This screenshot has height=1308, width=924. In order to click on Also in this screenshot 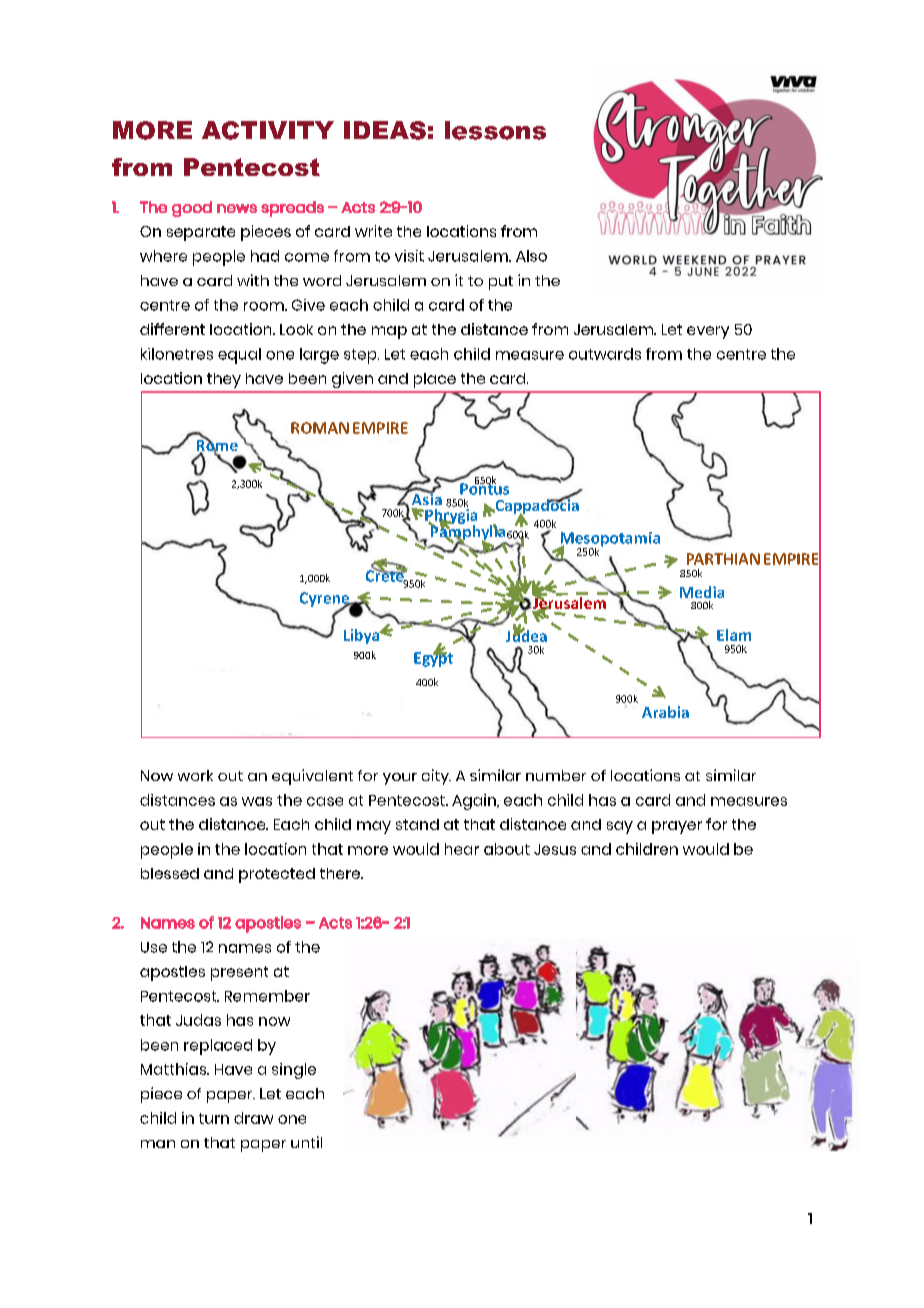, I will do `click(531, 256)`.
